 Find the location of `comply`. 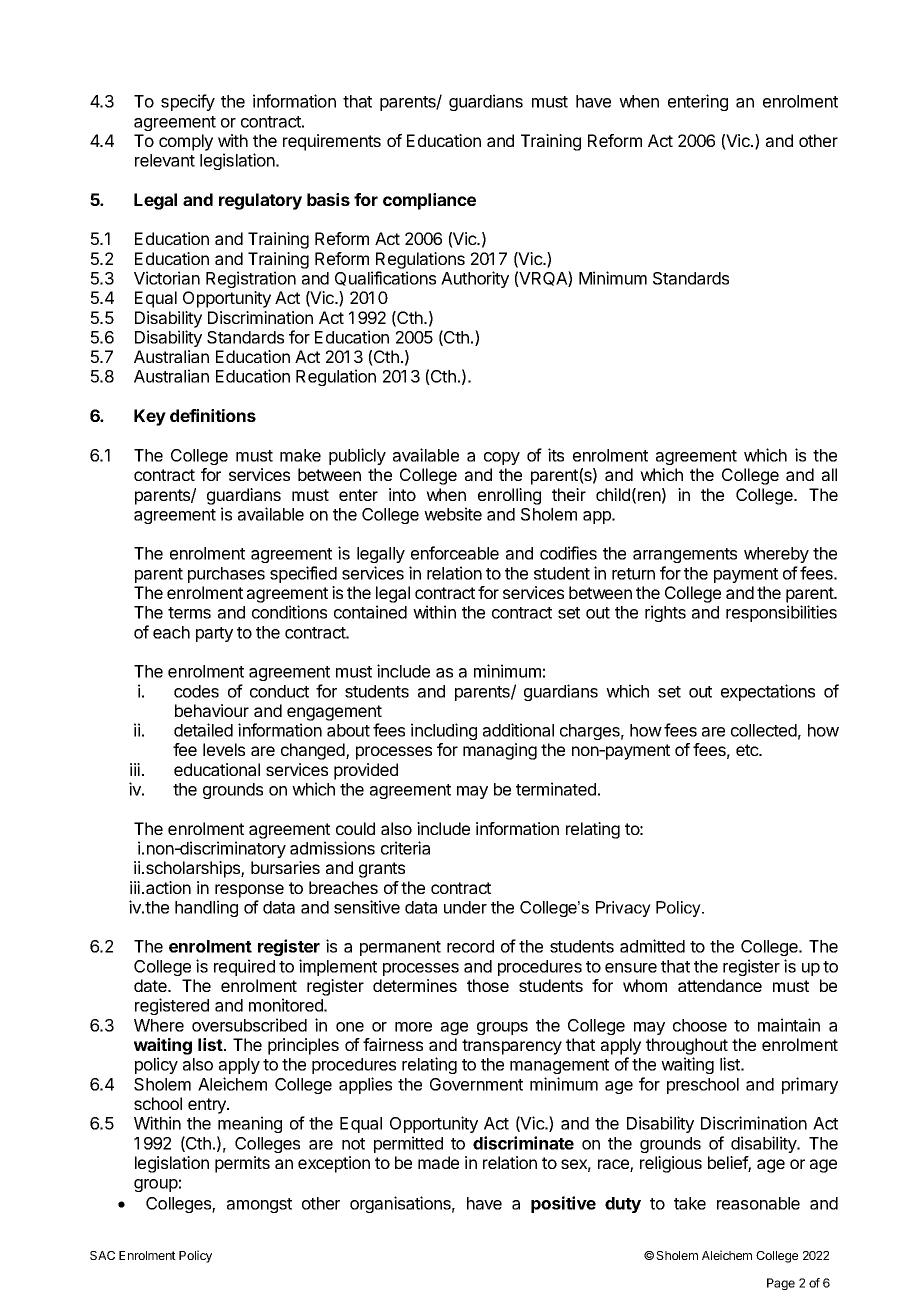

comply is located at coordinates (186, 142).
